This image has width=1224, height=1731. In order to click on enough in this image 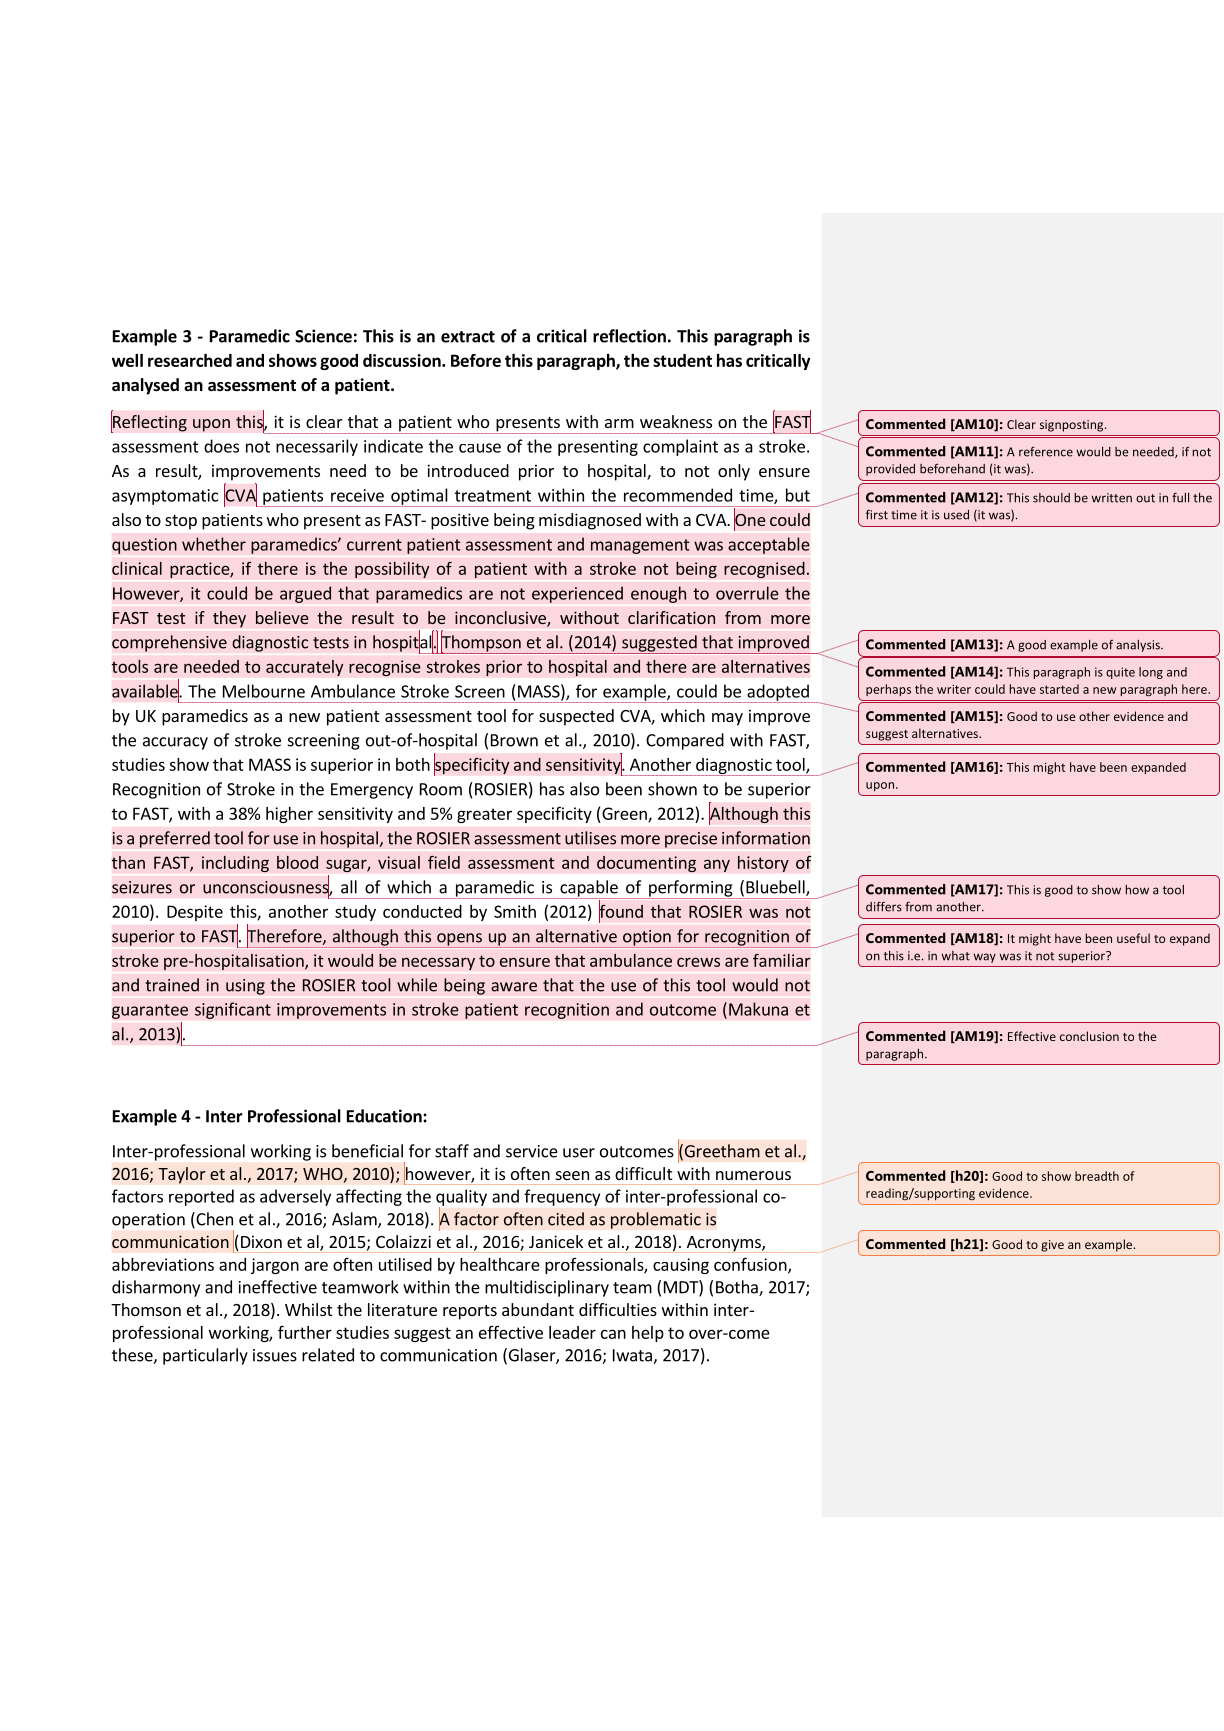, I will do `click(658, 594)`.
